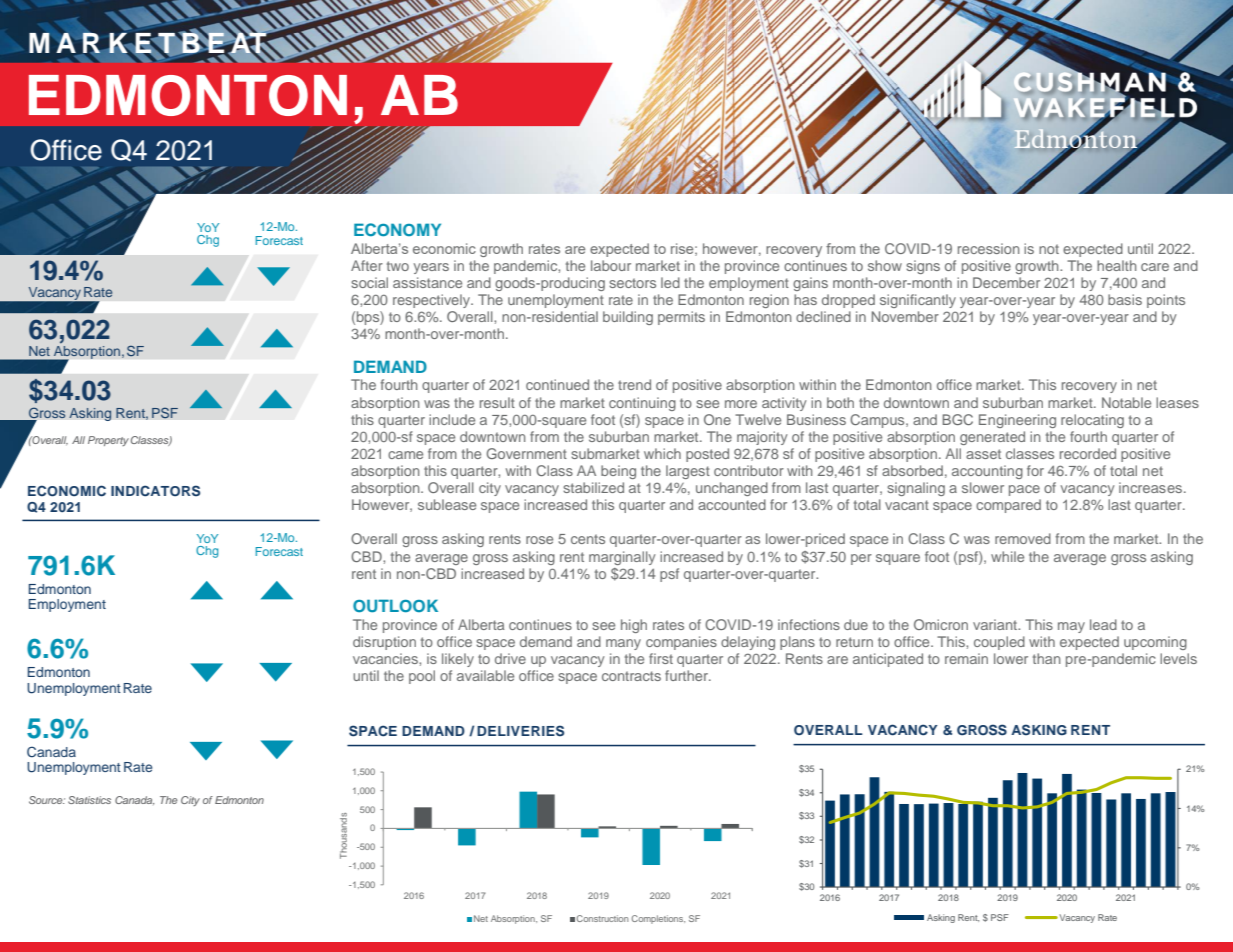 The image size is (1233, 952). I want to click on After, so click(367, 265).
